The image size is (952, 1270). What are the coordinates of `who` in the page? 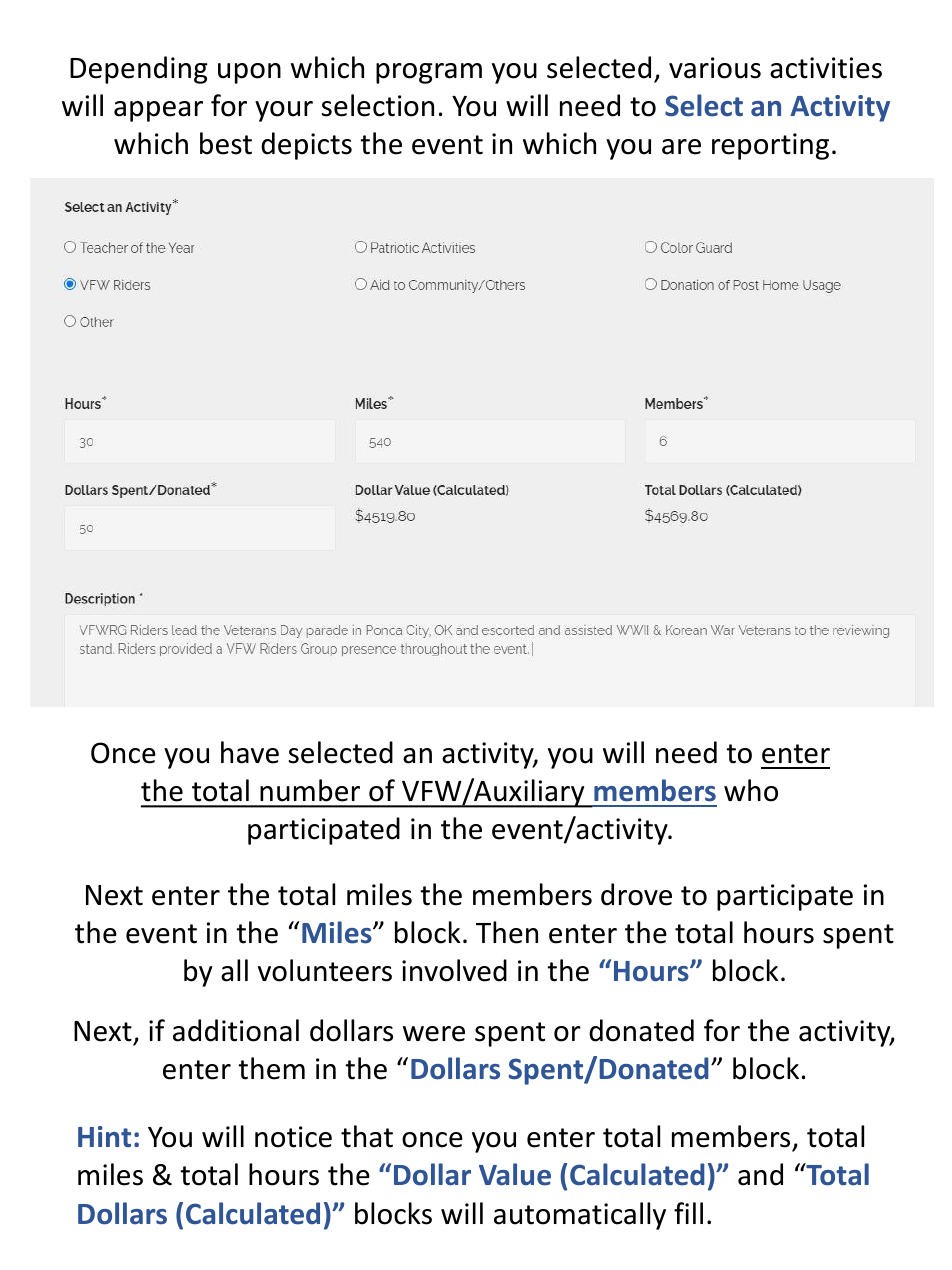 It's located at (751, 790).
